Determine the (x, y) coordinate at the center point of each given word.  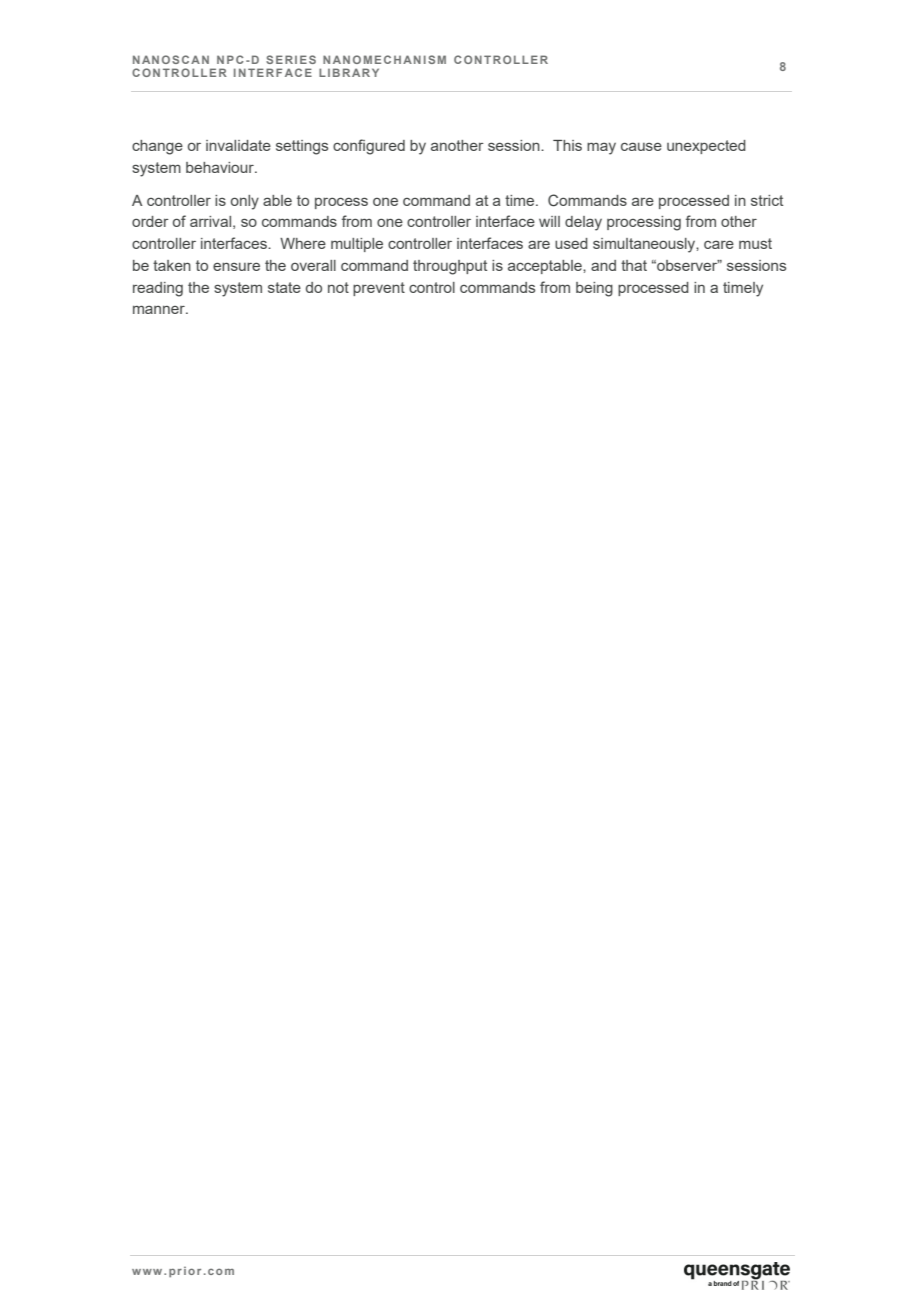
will (549, 221)
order (150, 221)
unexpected (706, 147)
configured (369, 147)
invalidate (238, 145)
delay (583, 223)
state (284, 287)
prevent (379, 289)
